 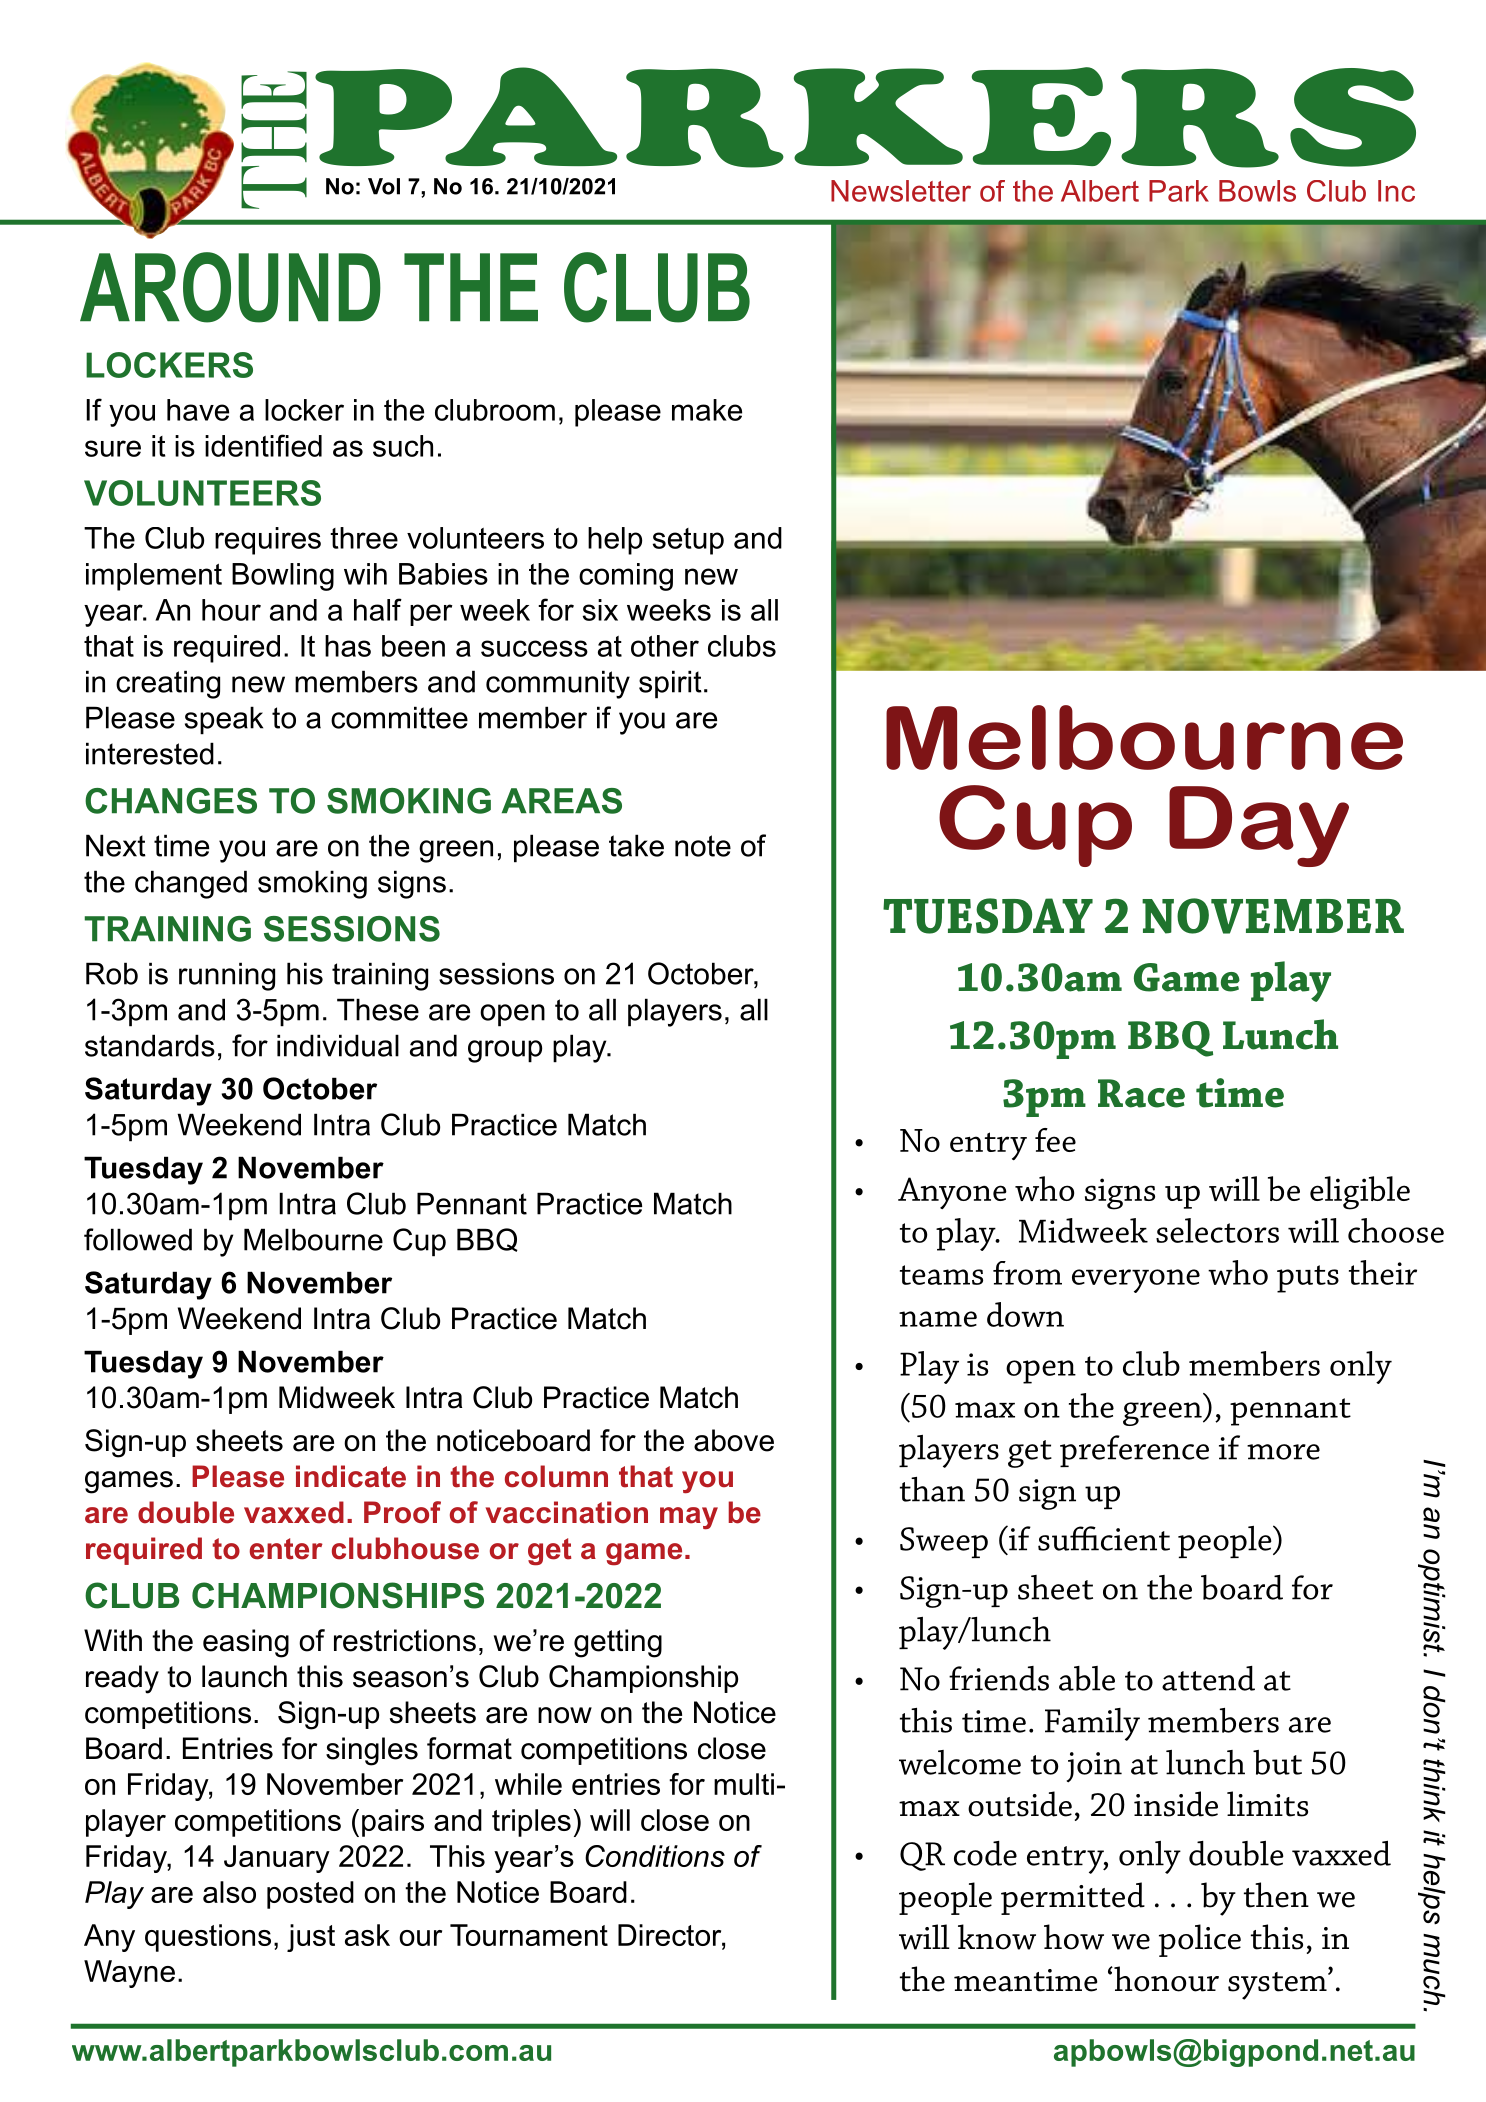 I want to click on note, so click(x=703, y=846).
